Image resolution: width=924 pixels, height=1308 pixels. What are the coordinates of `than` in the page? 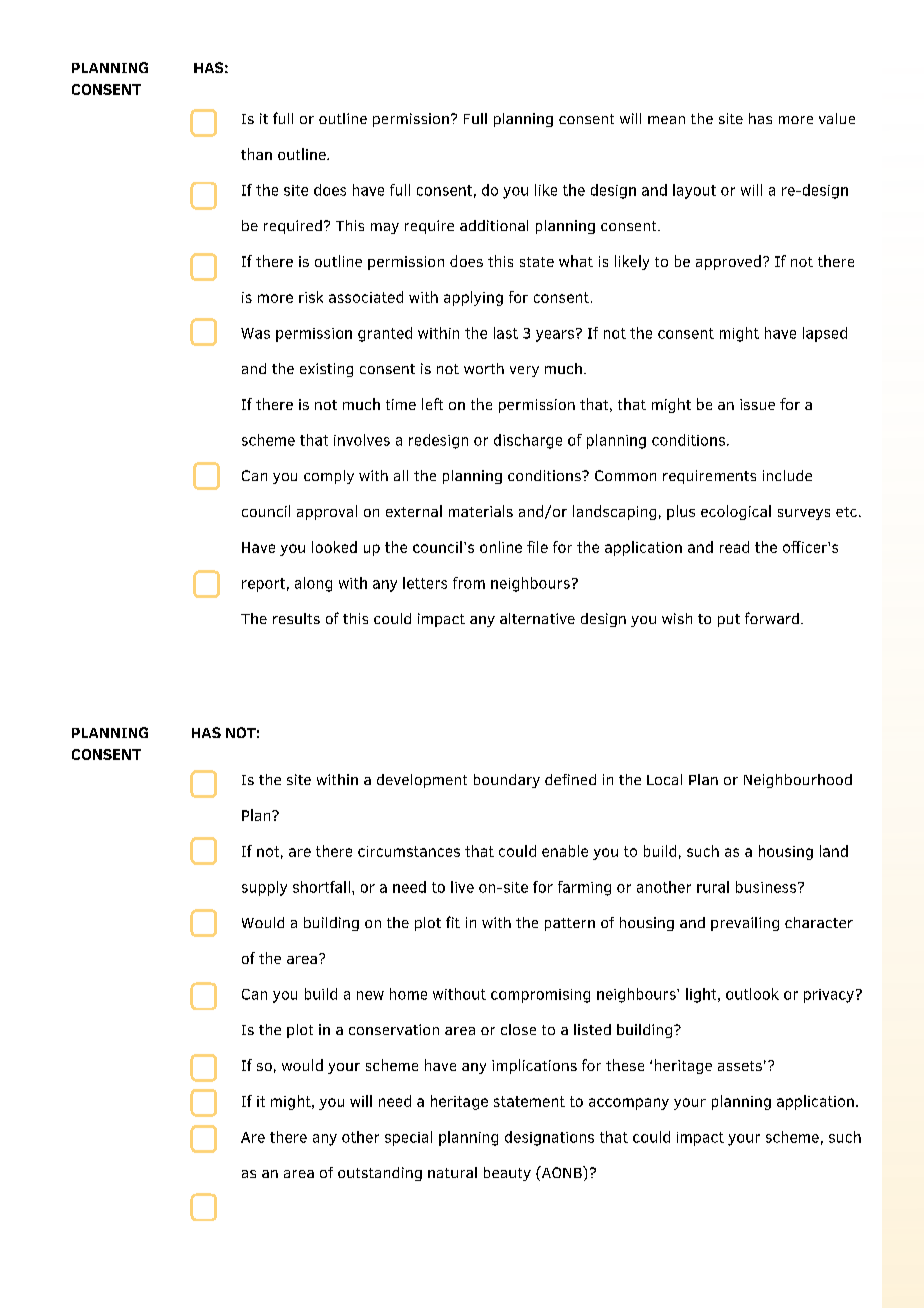 It's located at (256, 154).
